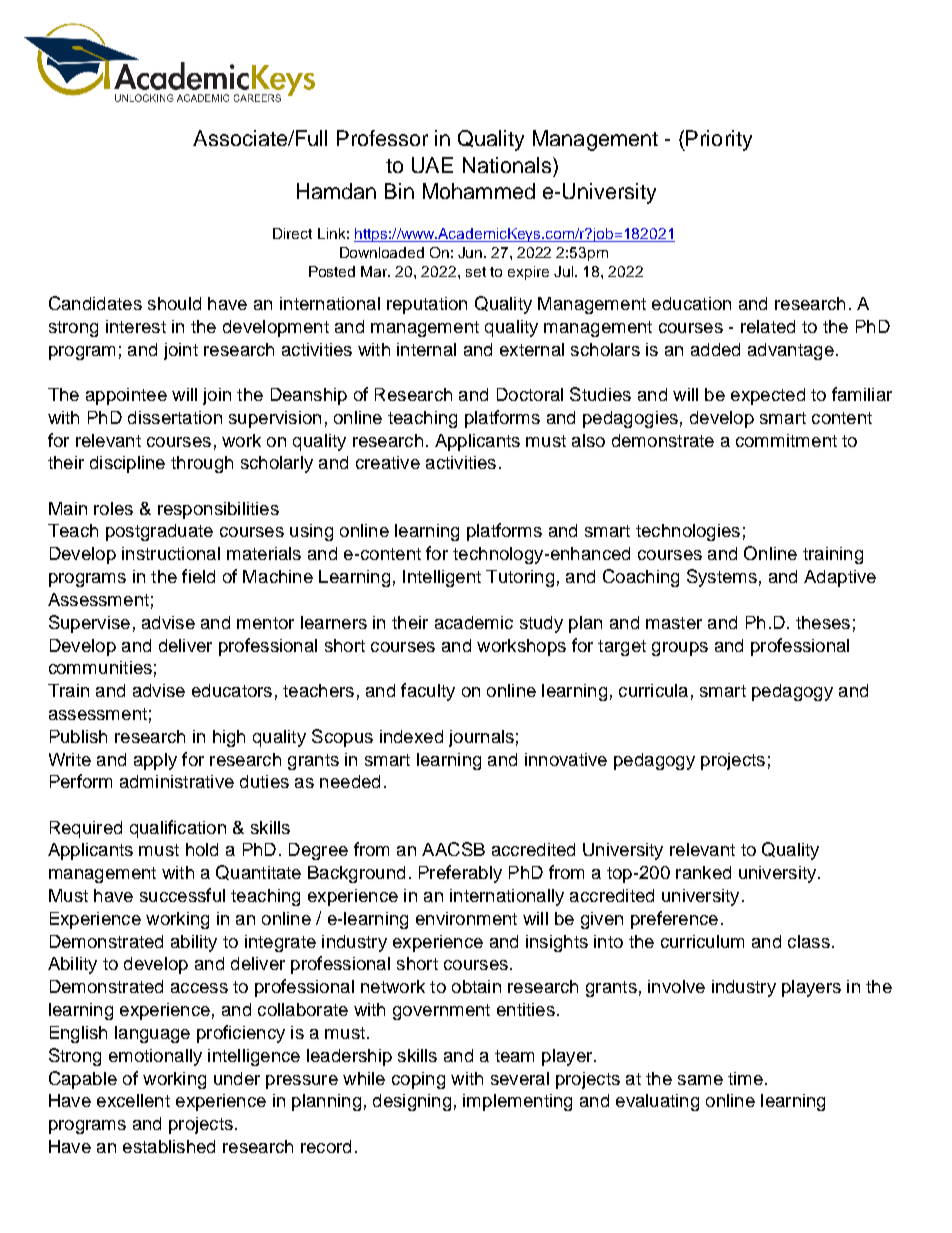 This screenshot has width=952, height=1233. What do you see at coordinates (541, 624) in the screenshot?
I see `study` at bounding box center [541, 624].
